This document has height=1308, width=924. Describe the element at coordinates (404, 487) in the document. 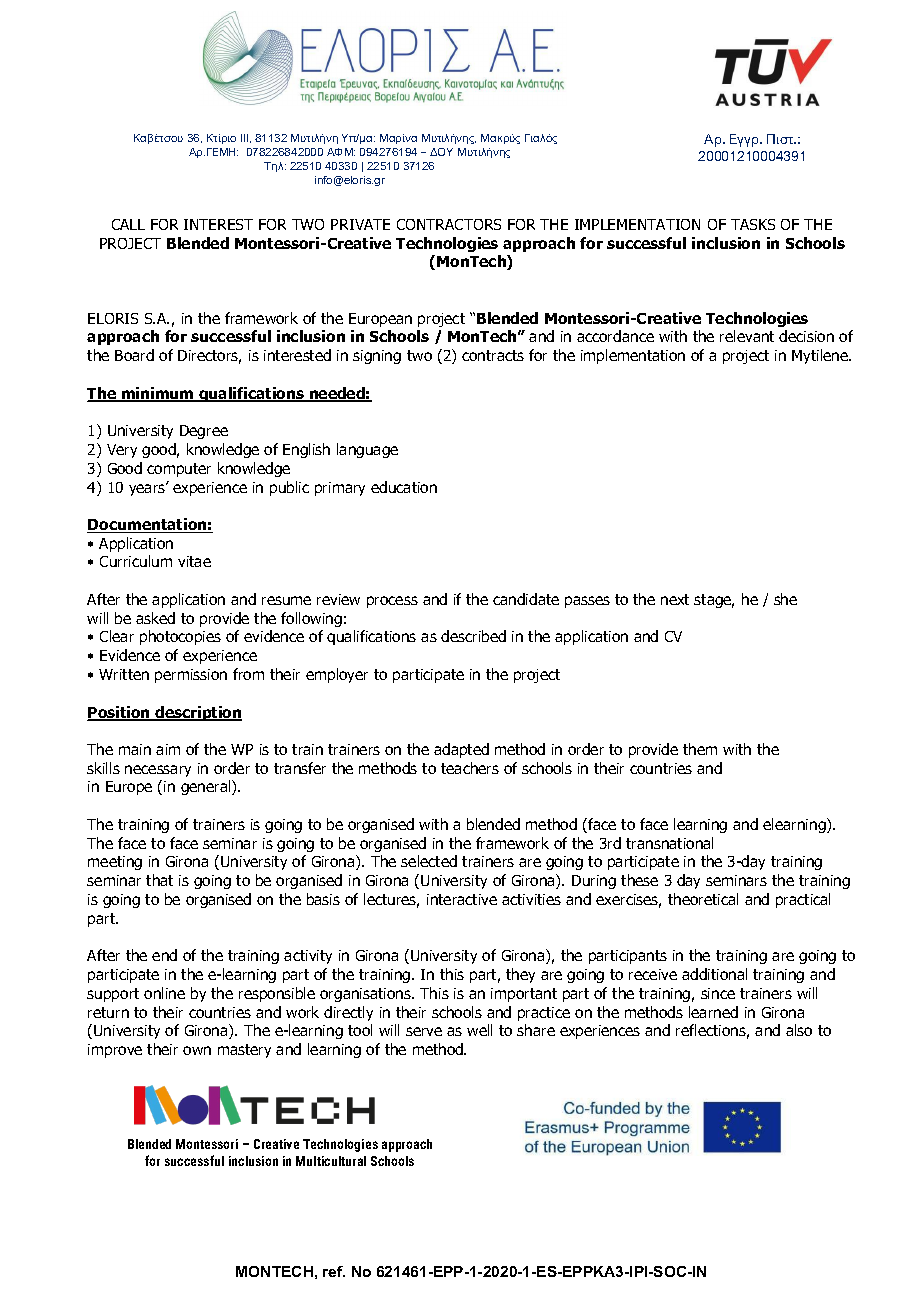

I see `education` at that location.
